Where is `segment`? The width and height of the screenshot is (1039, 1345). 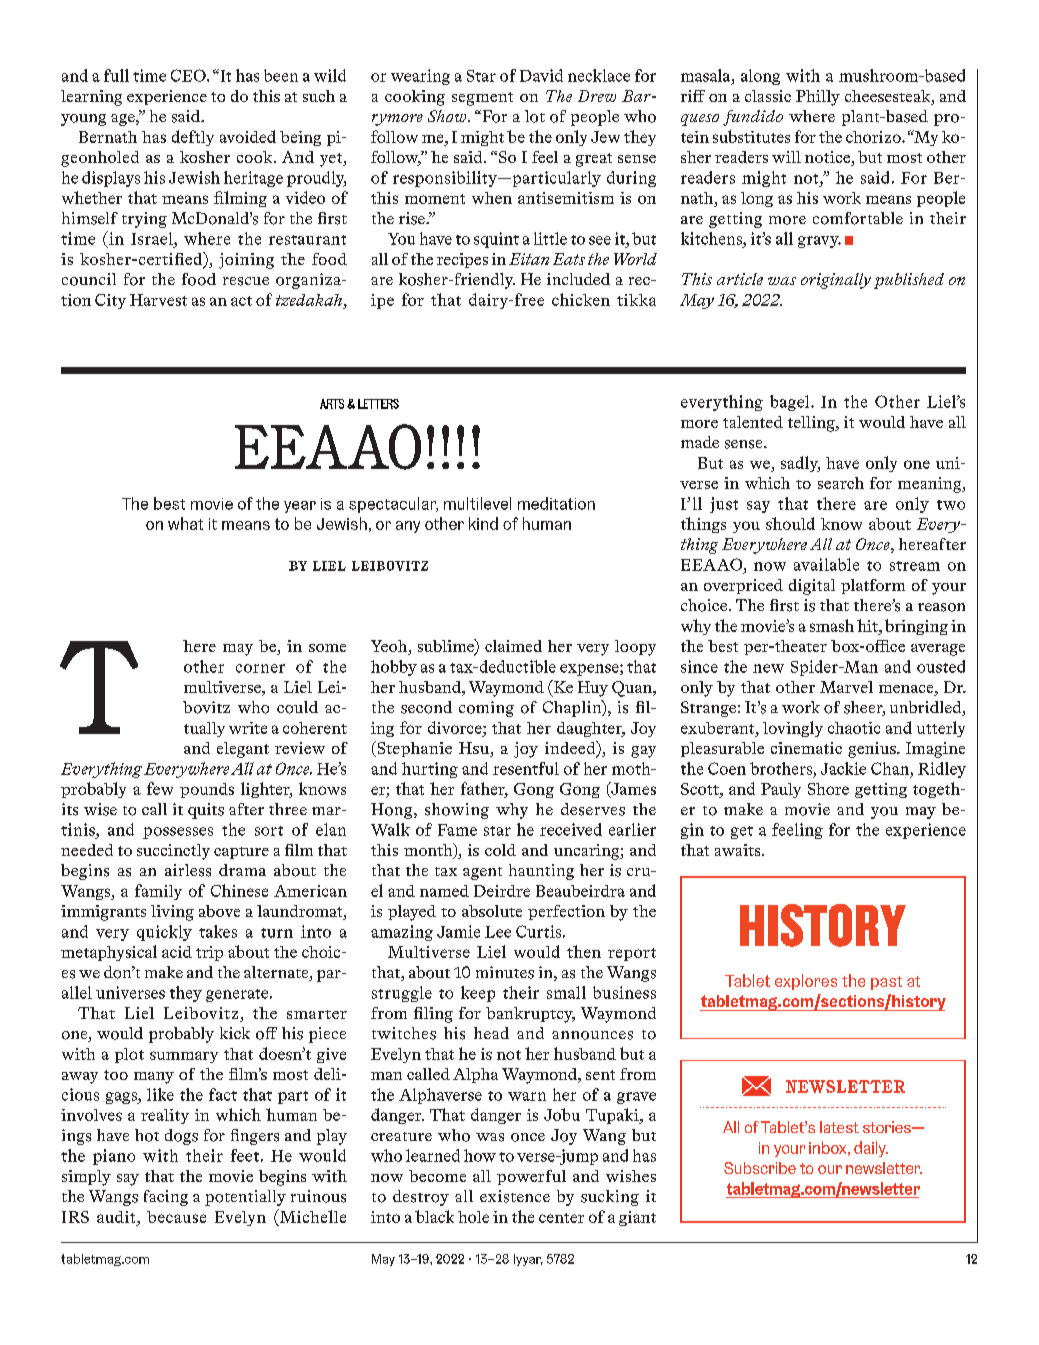 segment is located at coordinates (482, 99).
